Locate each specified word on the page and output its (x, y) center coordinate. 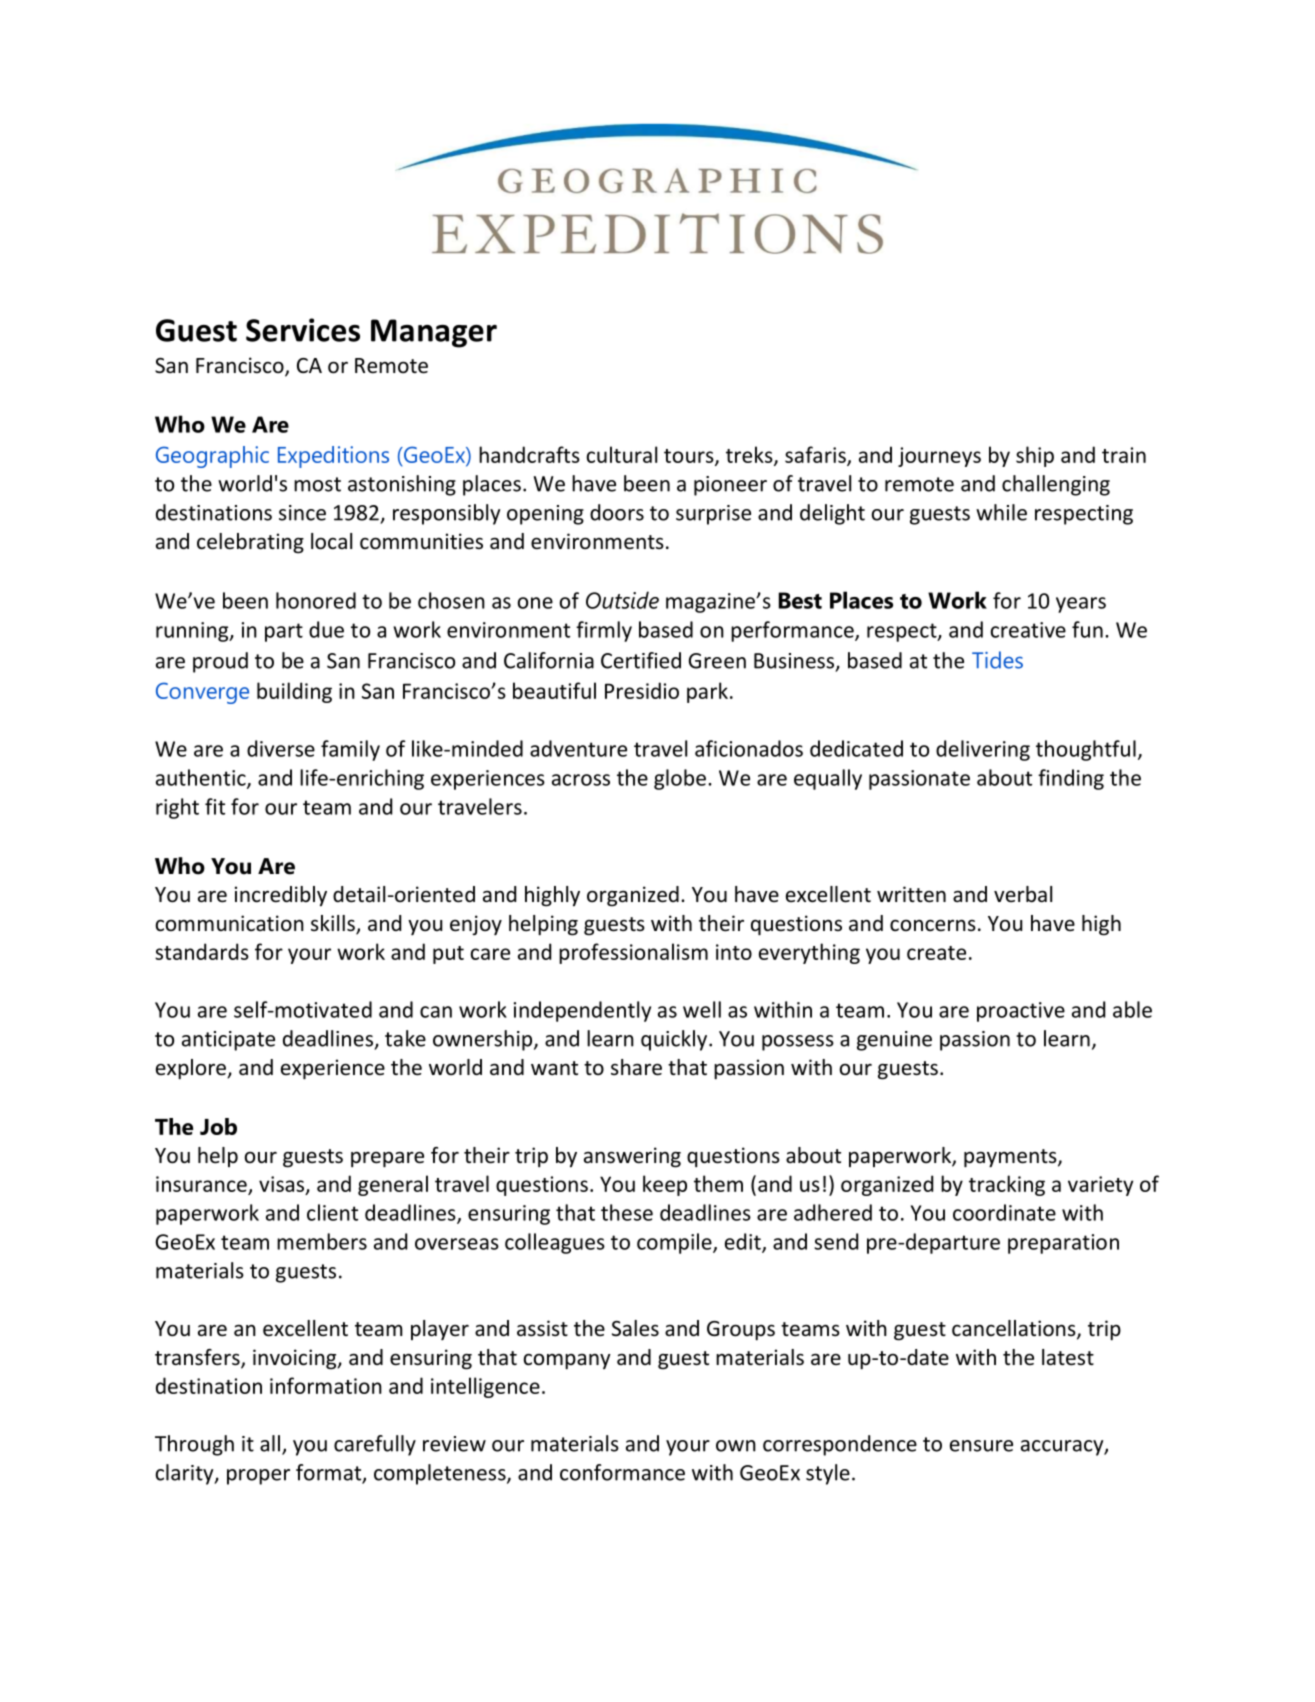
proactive (1021, 1012)
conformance (622, 1472)
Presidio (642, 690)
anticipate (228, 1041)
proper (258, 1477)
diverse (281, 748)
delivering (983, 750)
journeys (939, 457)
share (636, 1067)
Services (303, 330)
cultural (622, 454)
